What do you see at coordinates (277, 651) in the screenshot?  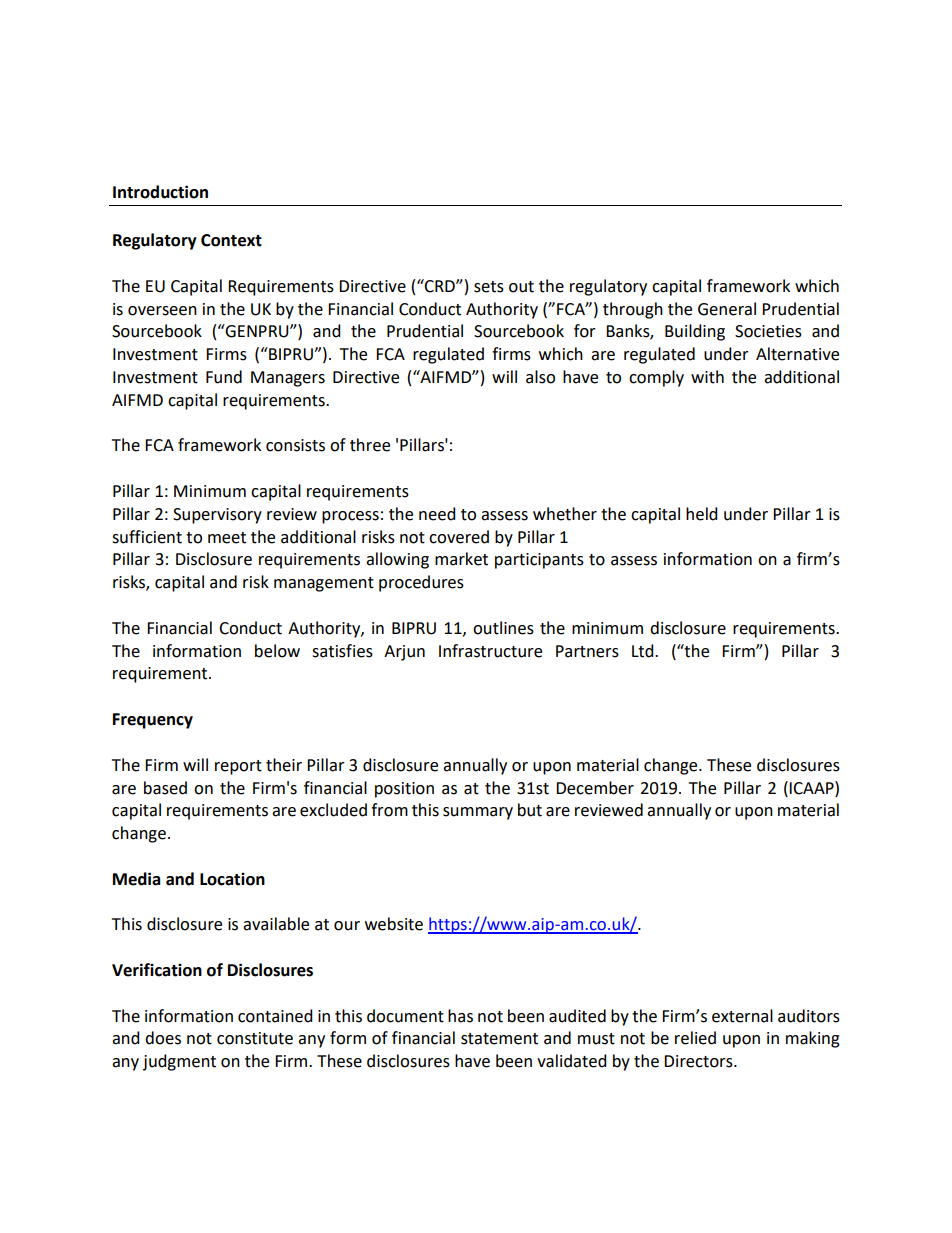 I see `below` at bounding box center [277, 651].
